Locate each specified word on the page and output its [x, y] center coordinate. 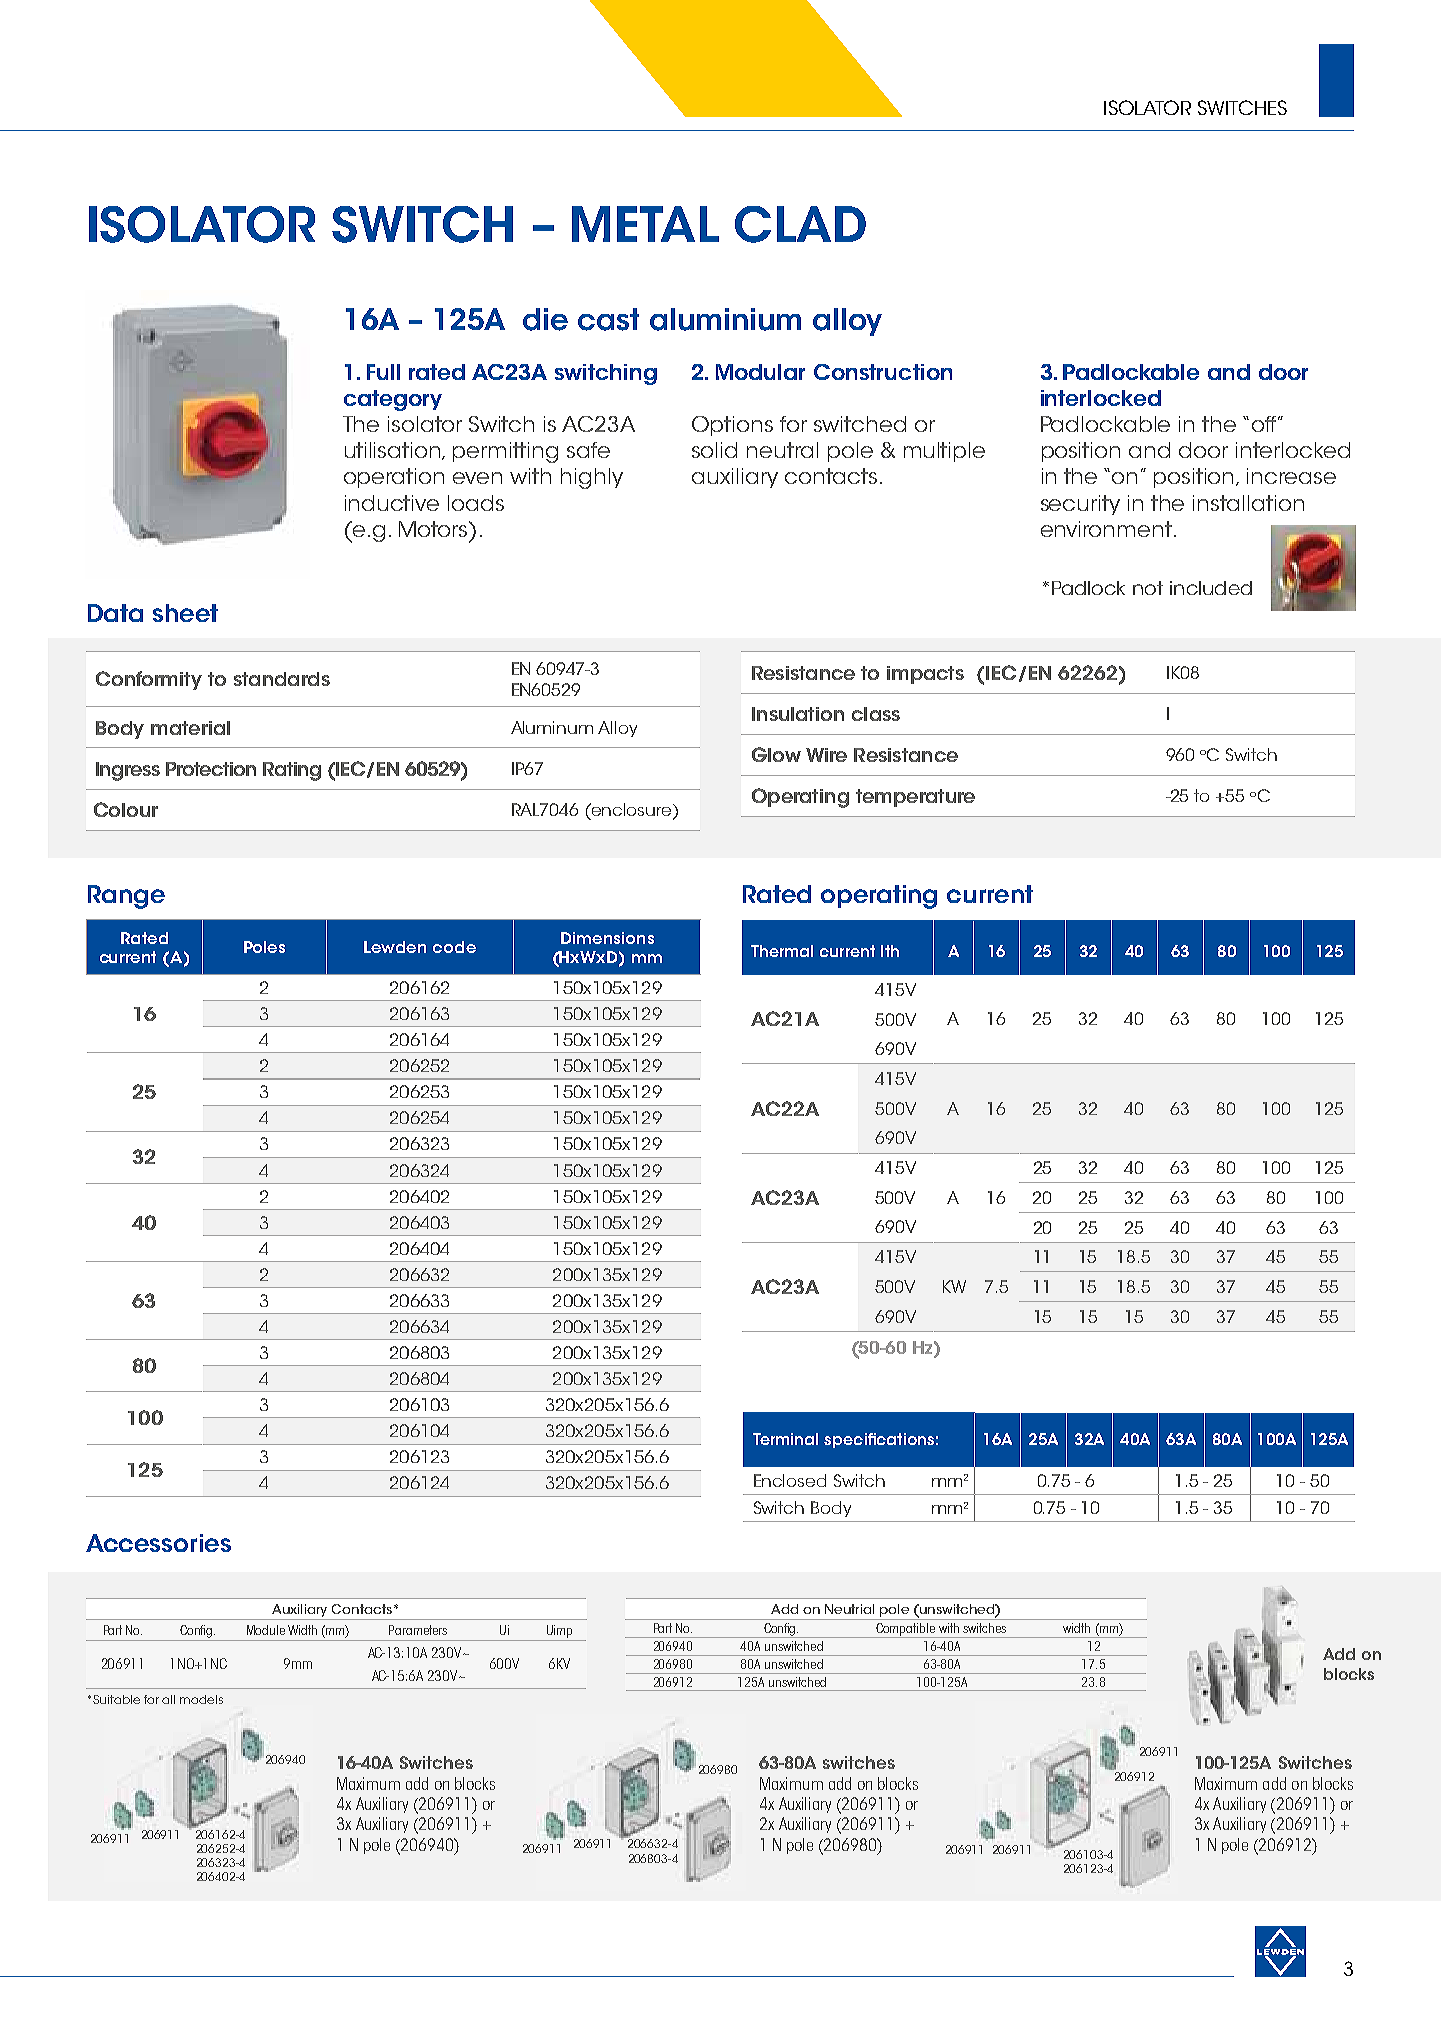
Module [266, 1630]
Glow [776, 754]
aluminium [725, 319]
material [190, 728]
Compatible [906, 1630]
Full [383, 372]
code [454, 947]
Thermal [782, 951]
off [1265, 424]
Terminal [785, 1439]
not [1148, 588]
